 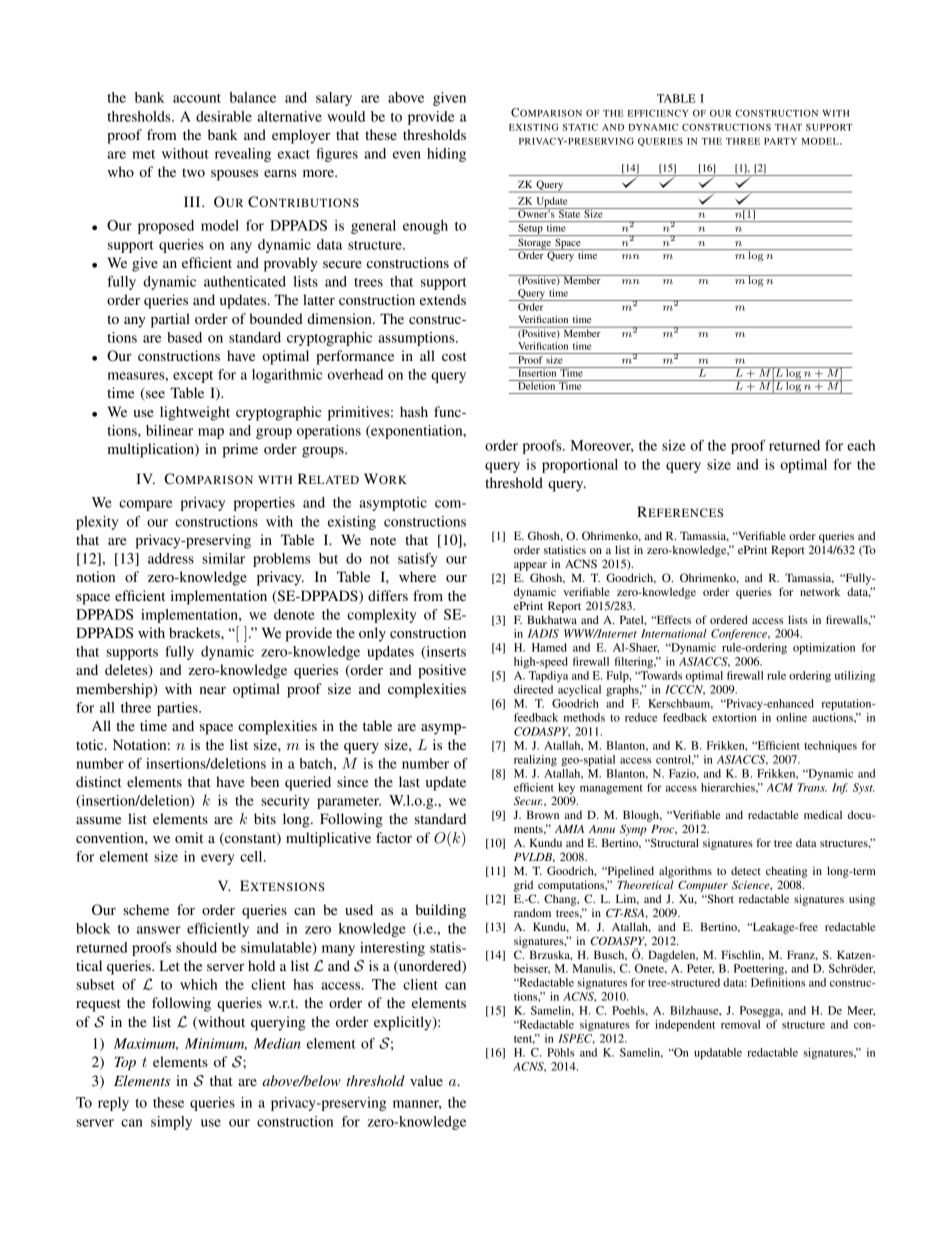 I want to click on PARTY, so click(x=780, y=141).
